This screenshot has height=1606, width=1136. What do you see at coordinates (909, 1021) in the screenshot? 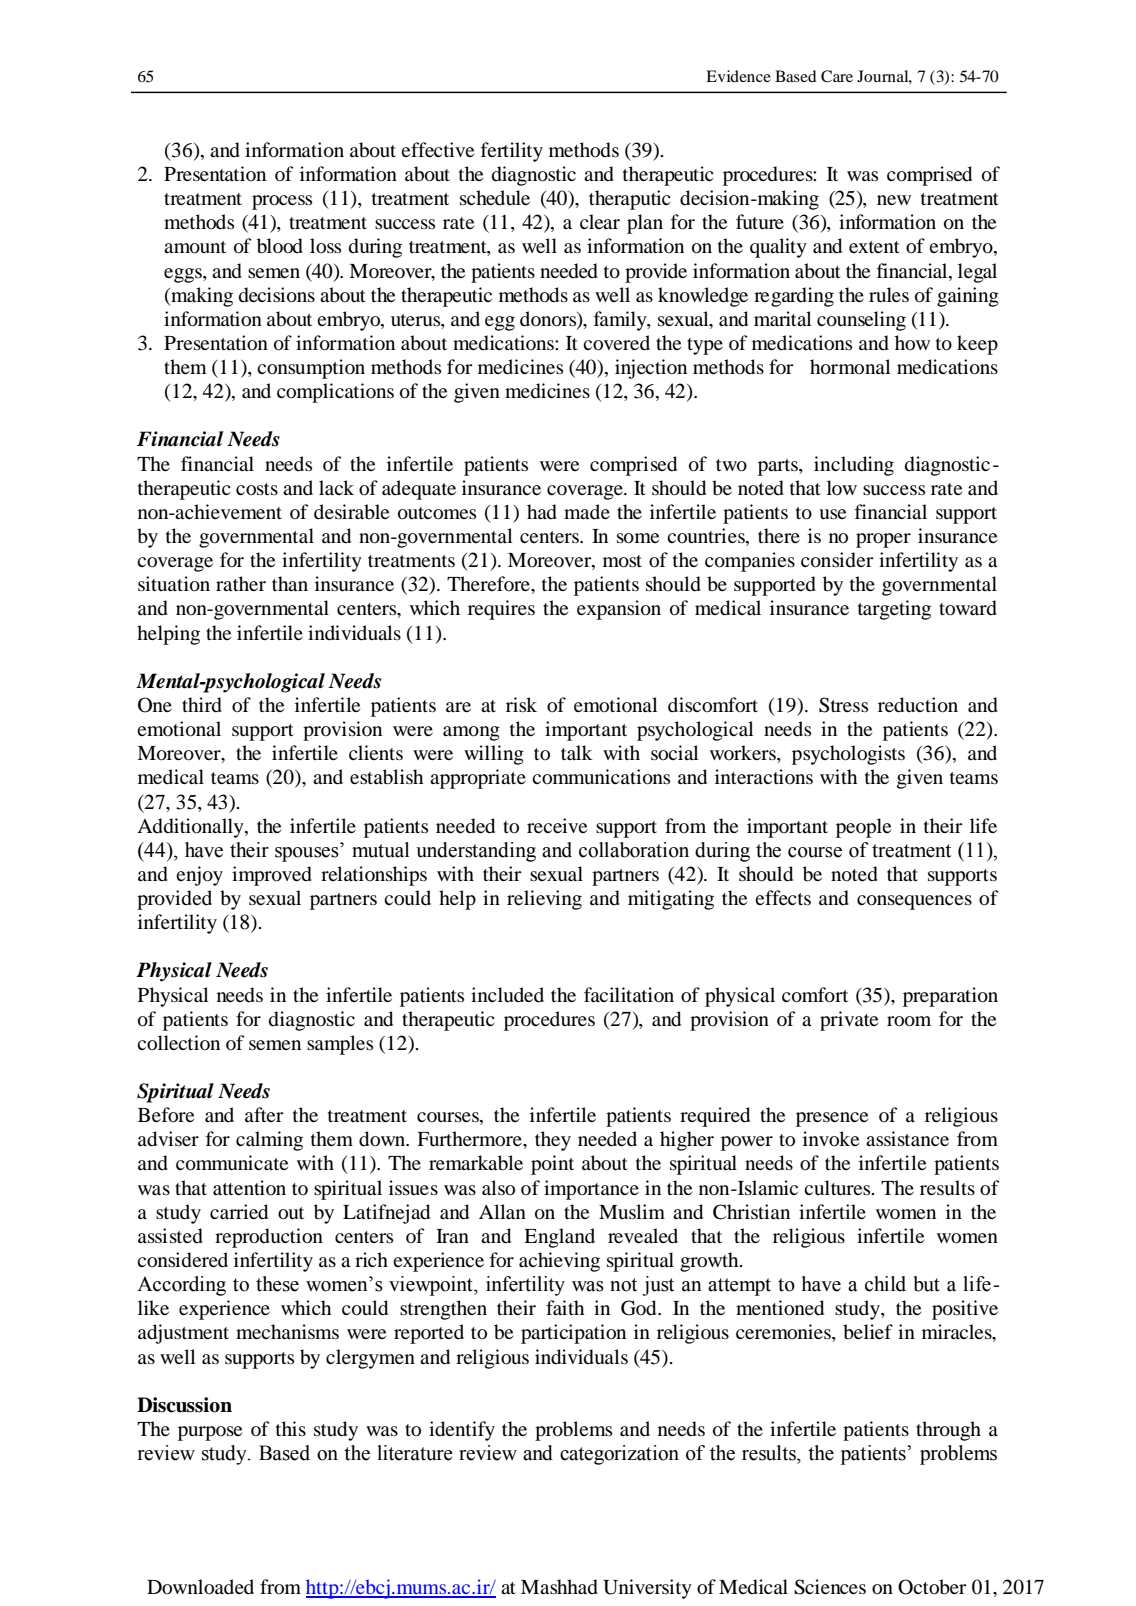
I see `room` at bounding box center [909, 1021].
